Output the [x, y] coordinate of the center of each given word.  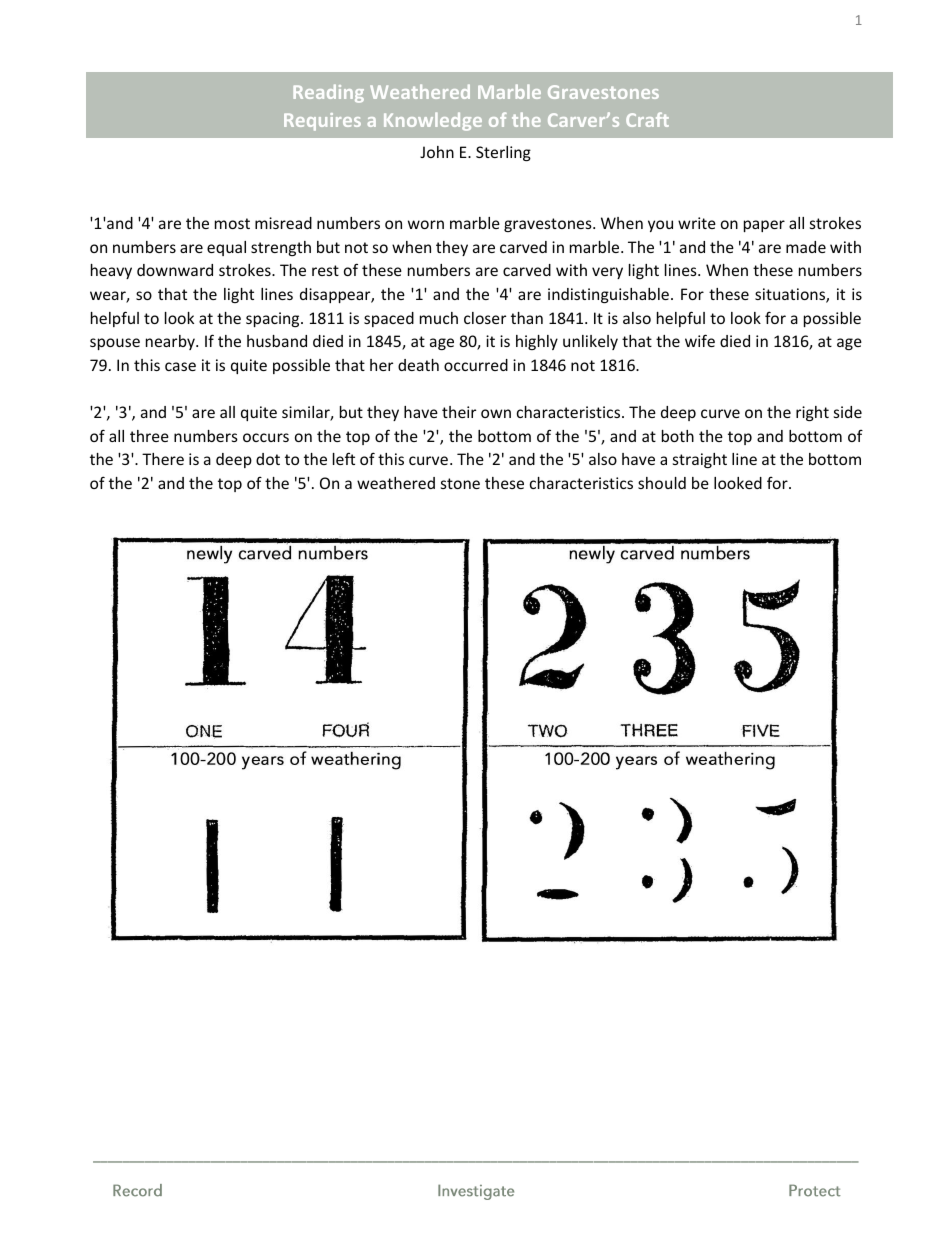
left [344, 458]
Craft [647, 119]
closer [485, 318]
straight [700, 460]
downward [175, 270]
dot [268, 459]
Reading [328, 93]
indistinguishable [608, 295]
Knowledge [433, 121]
